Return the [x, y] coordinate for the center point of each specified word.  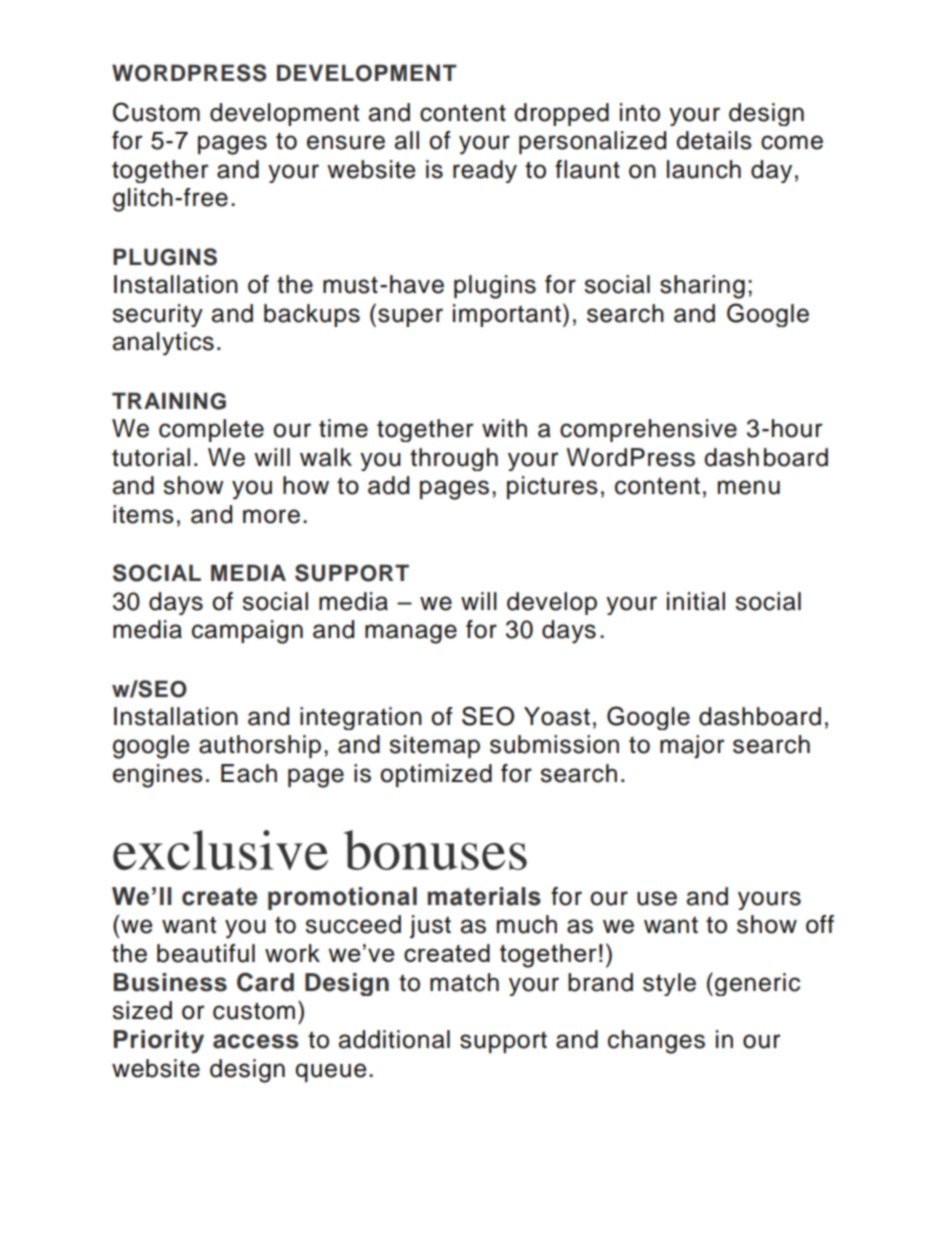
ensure [346, 142]
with [504, 428]
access [256, 1041]
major [692, 746]
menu [749, 487]
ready [485, 171]
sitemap [435, 746]
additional [394, 1039]
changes [656, 1042]
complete [211, 430]
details [714, 140]
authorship [260, 746]
